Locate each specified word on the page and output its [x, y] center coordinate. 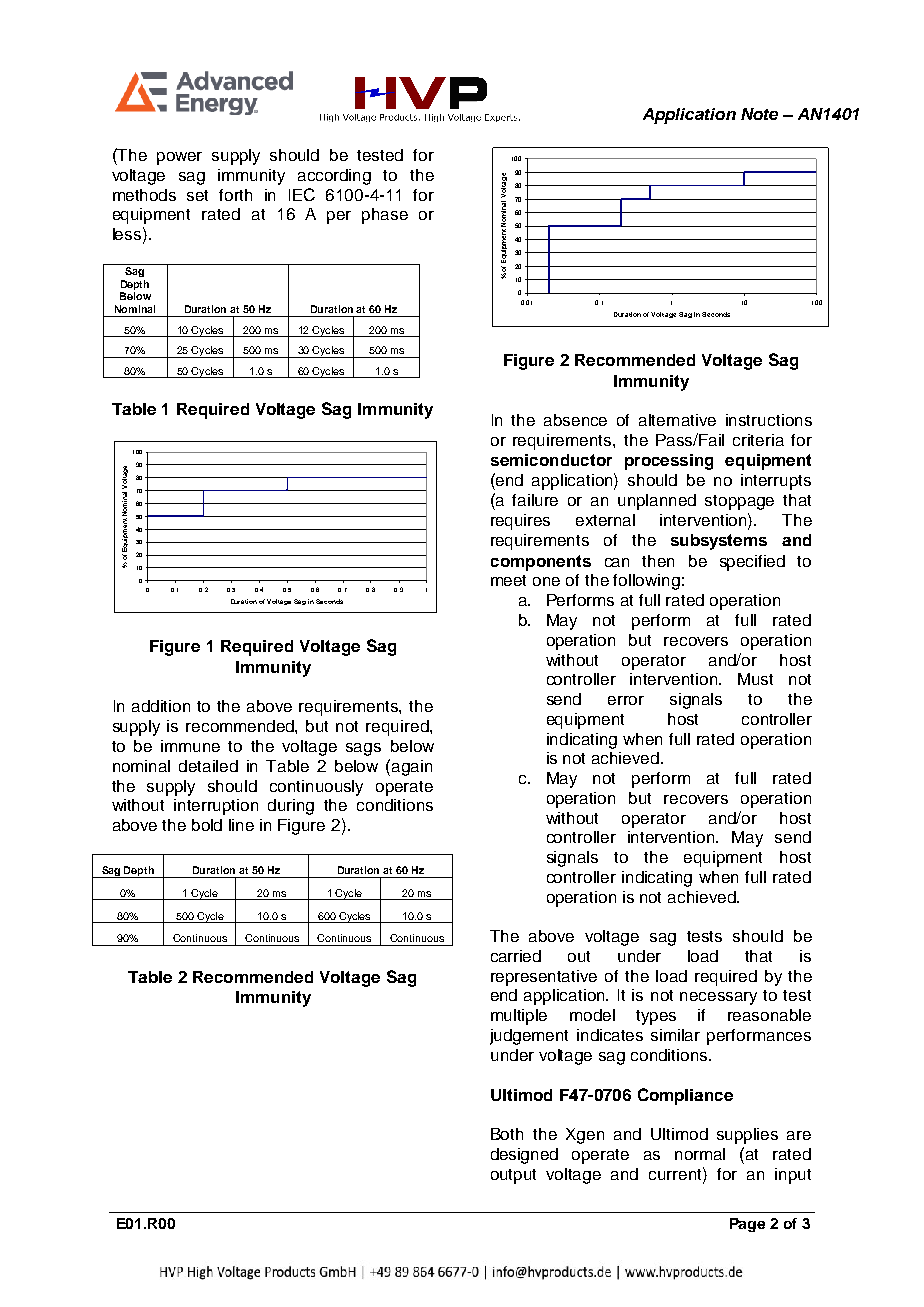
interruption [216, 807]
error [626, 700]
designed [524, 1156]
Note [759, 114]
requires [520, 522]
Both [507, 1134]
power [179, 158]
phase [385, 216]
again [412, 768]
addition [161, 706]
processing [669, 462]
